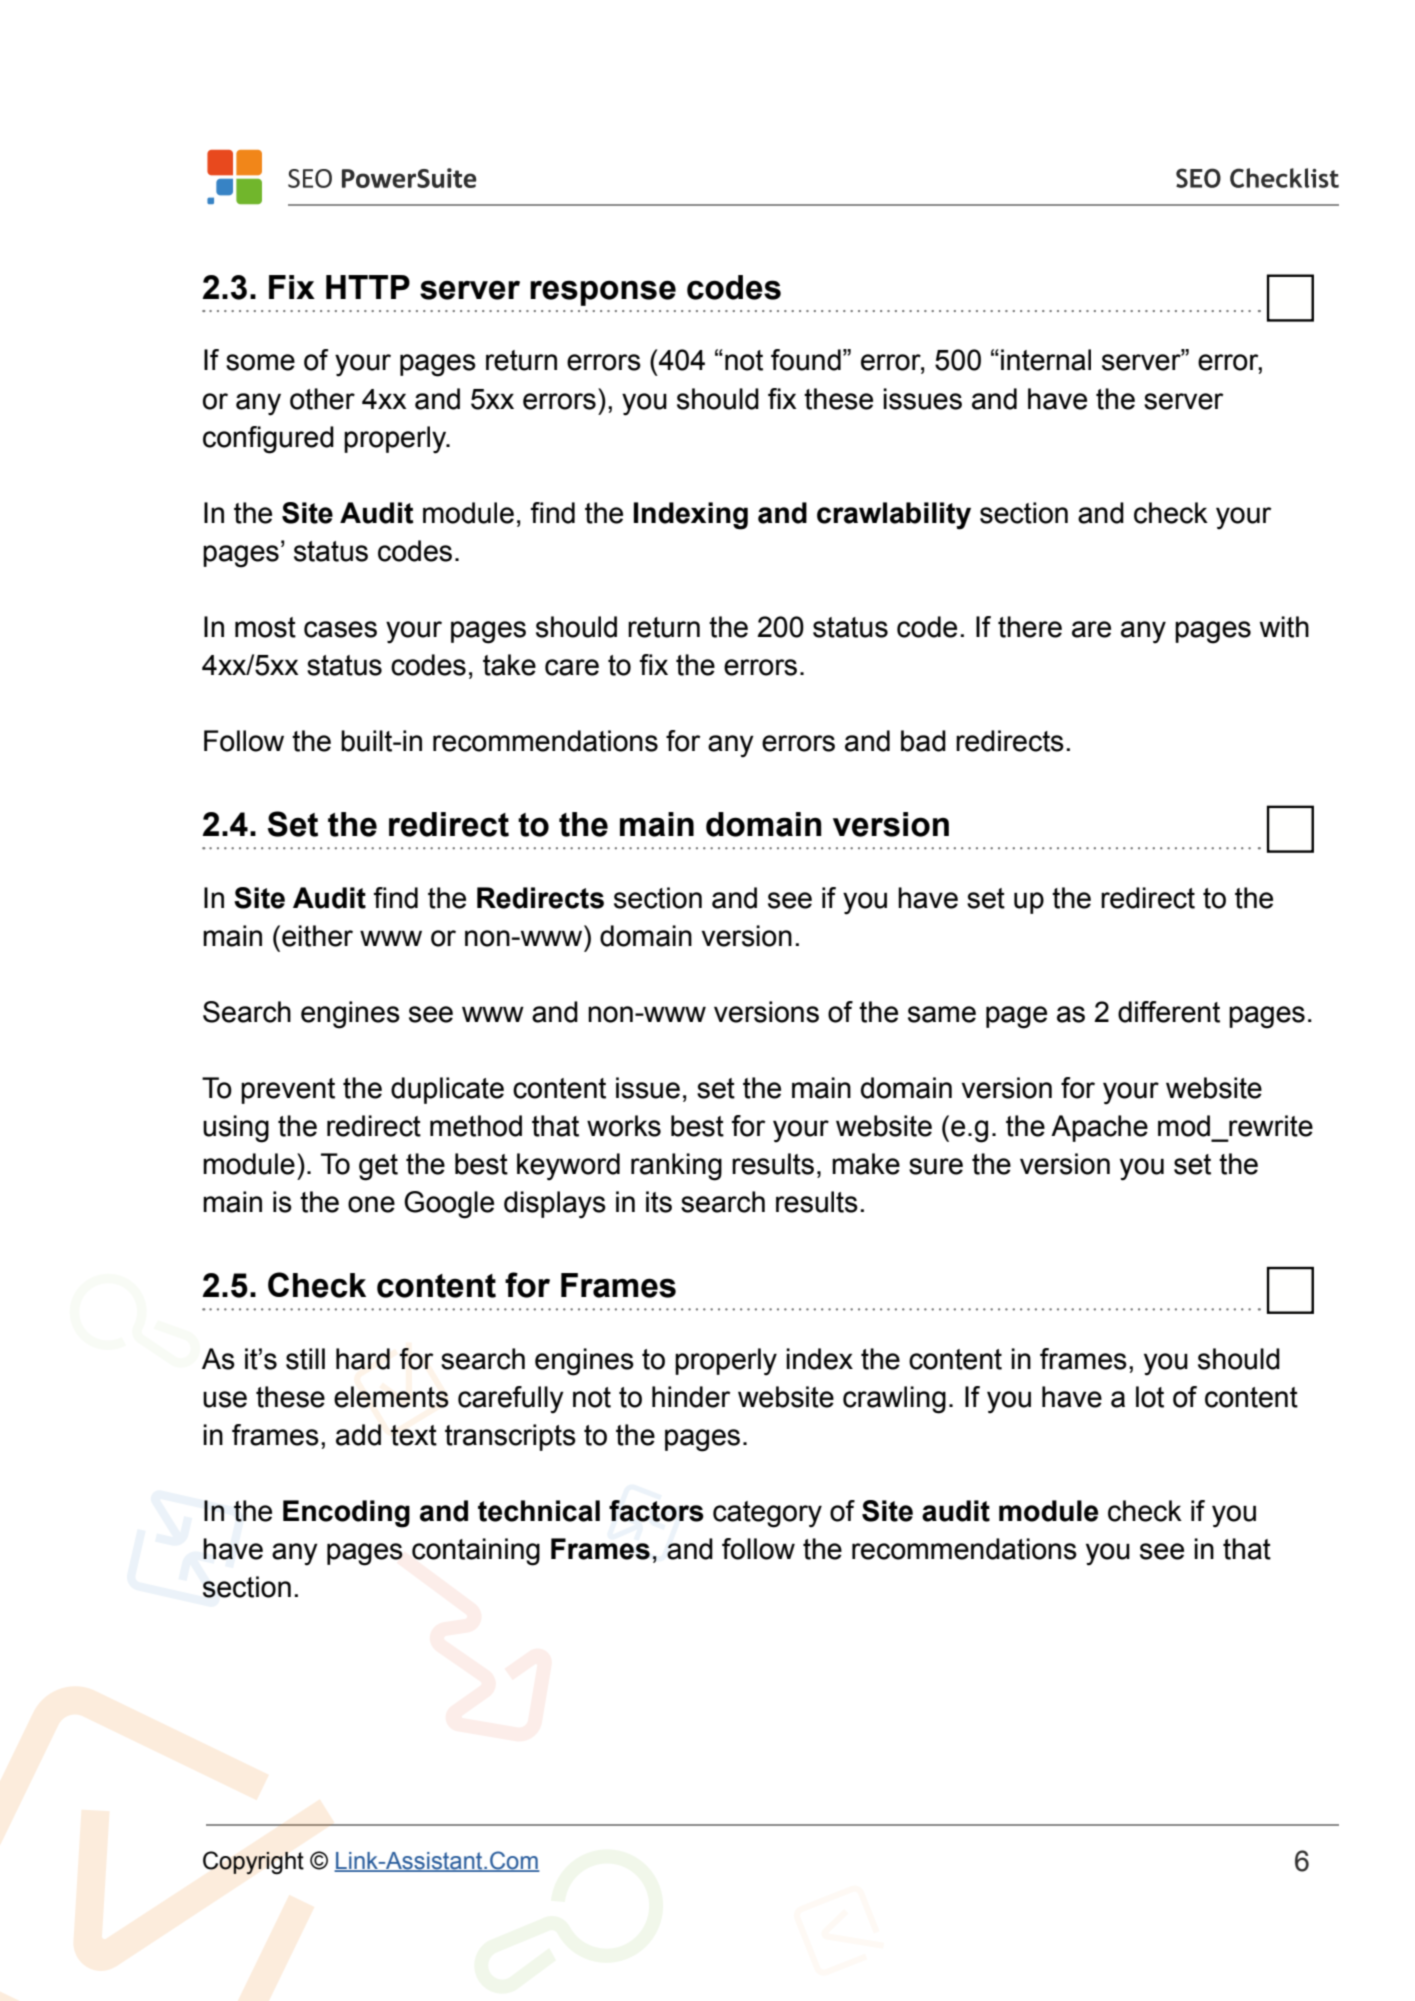  What do you see at coordinates (659, 1202) in the screenshot?
I see `its` at bounding box center [659, 1202].
